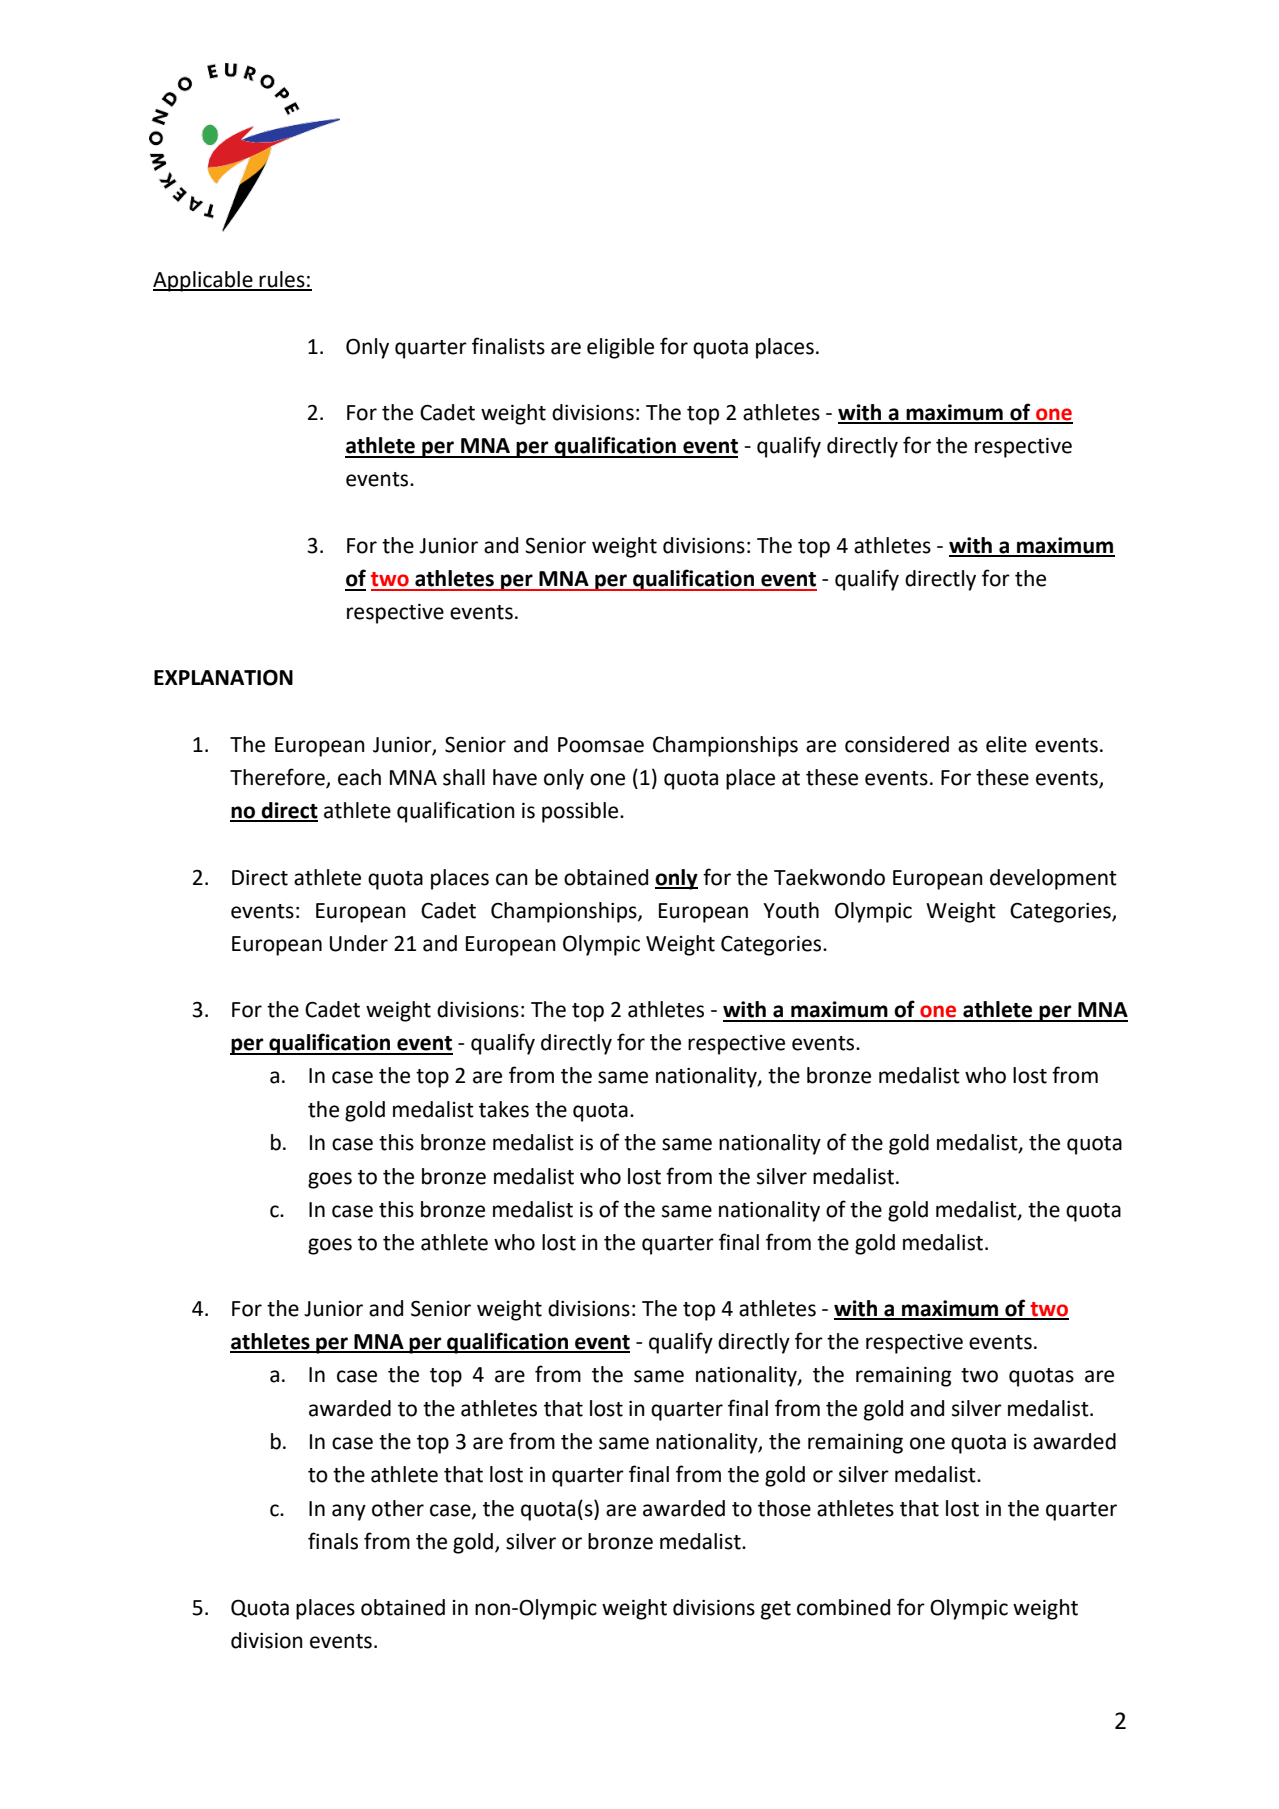 The height and width of the screenshot is (1809, 1279). I want to click on any, so click(349, 1512).
